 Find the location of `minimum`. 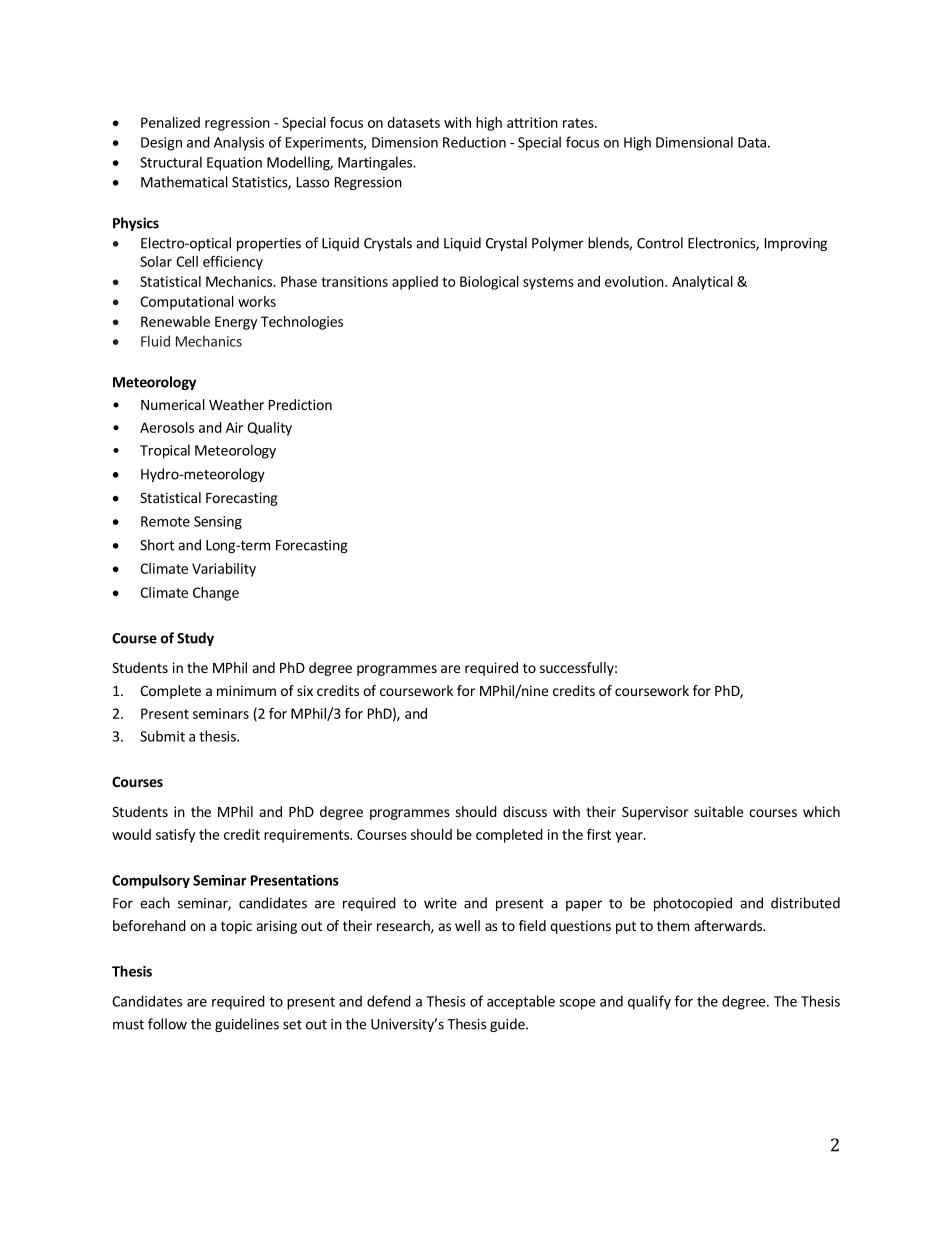

minimum is located at coordinates (246, 690).
